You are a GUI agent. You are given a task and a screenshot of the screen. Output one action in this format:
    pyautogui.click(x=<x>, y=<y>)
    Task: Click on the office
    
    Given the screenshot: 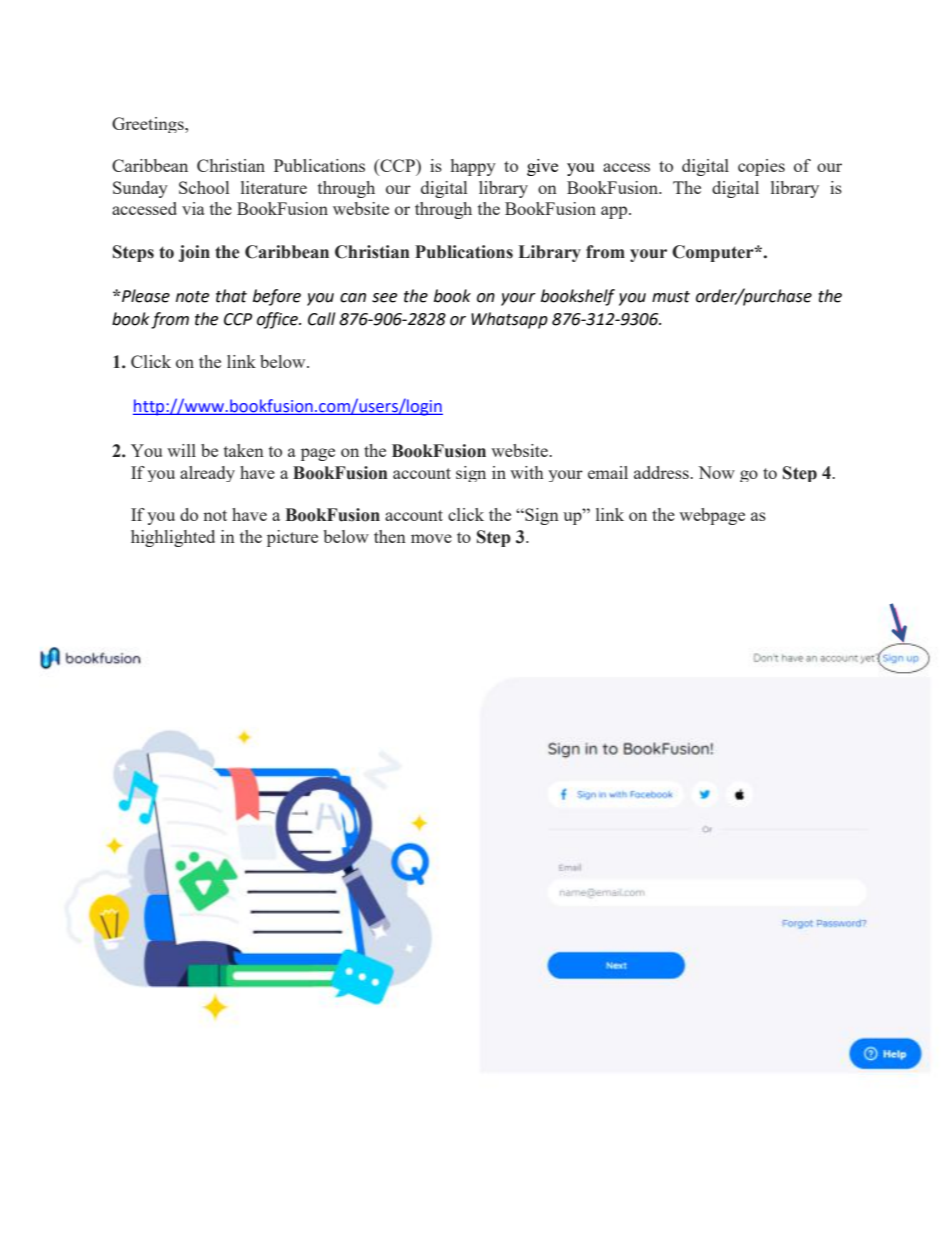 What is the action you would take?
    pyautogui.click(x=278, y=320)
